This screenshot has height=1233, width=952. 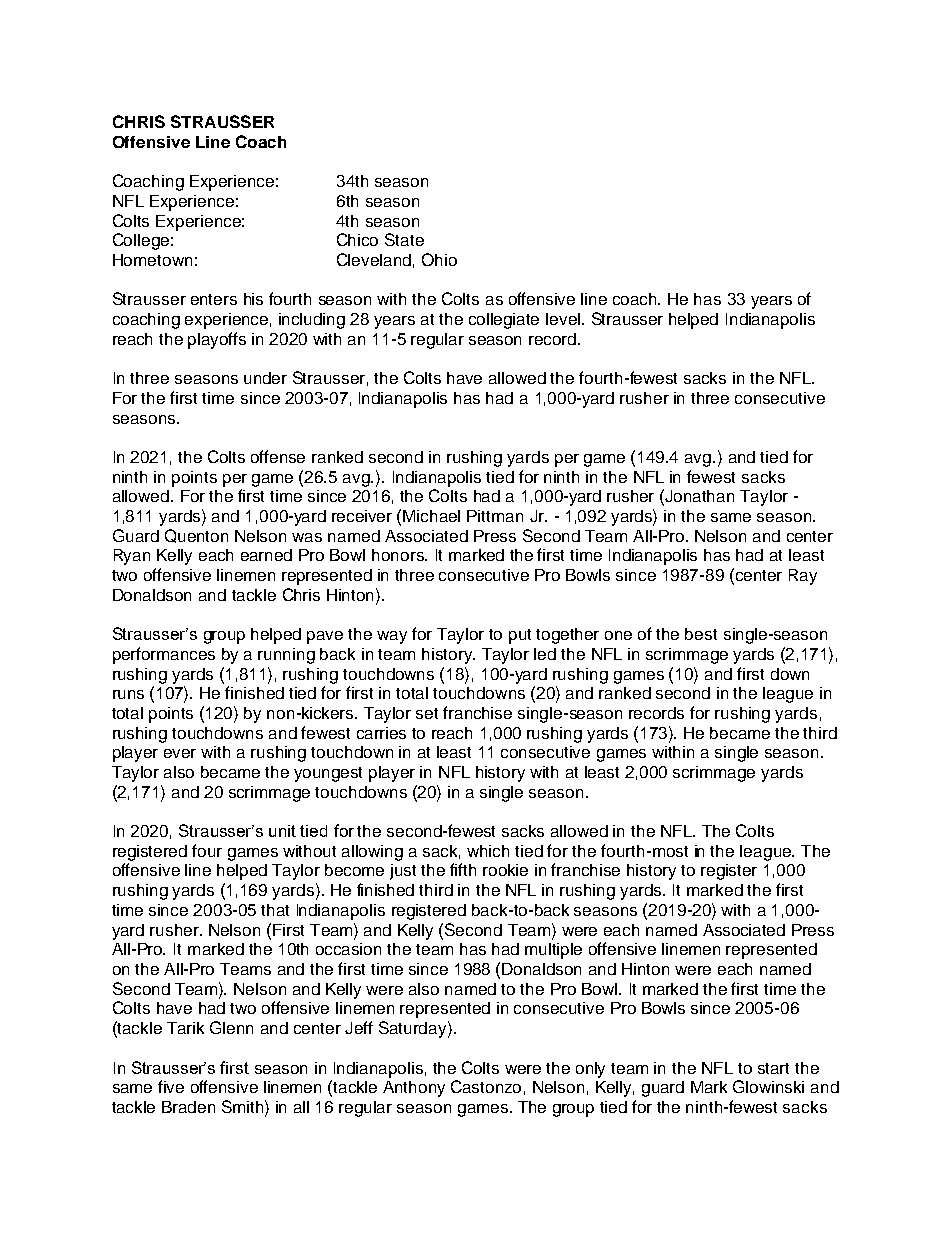 I want to click on collegiate, so click(x=504, y=321).
